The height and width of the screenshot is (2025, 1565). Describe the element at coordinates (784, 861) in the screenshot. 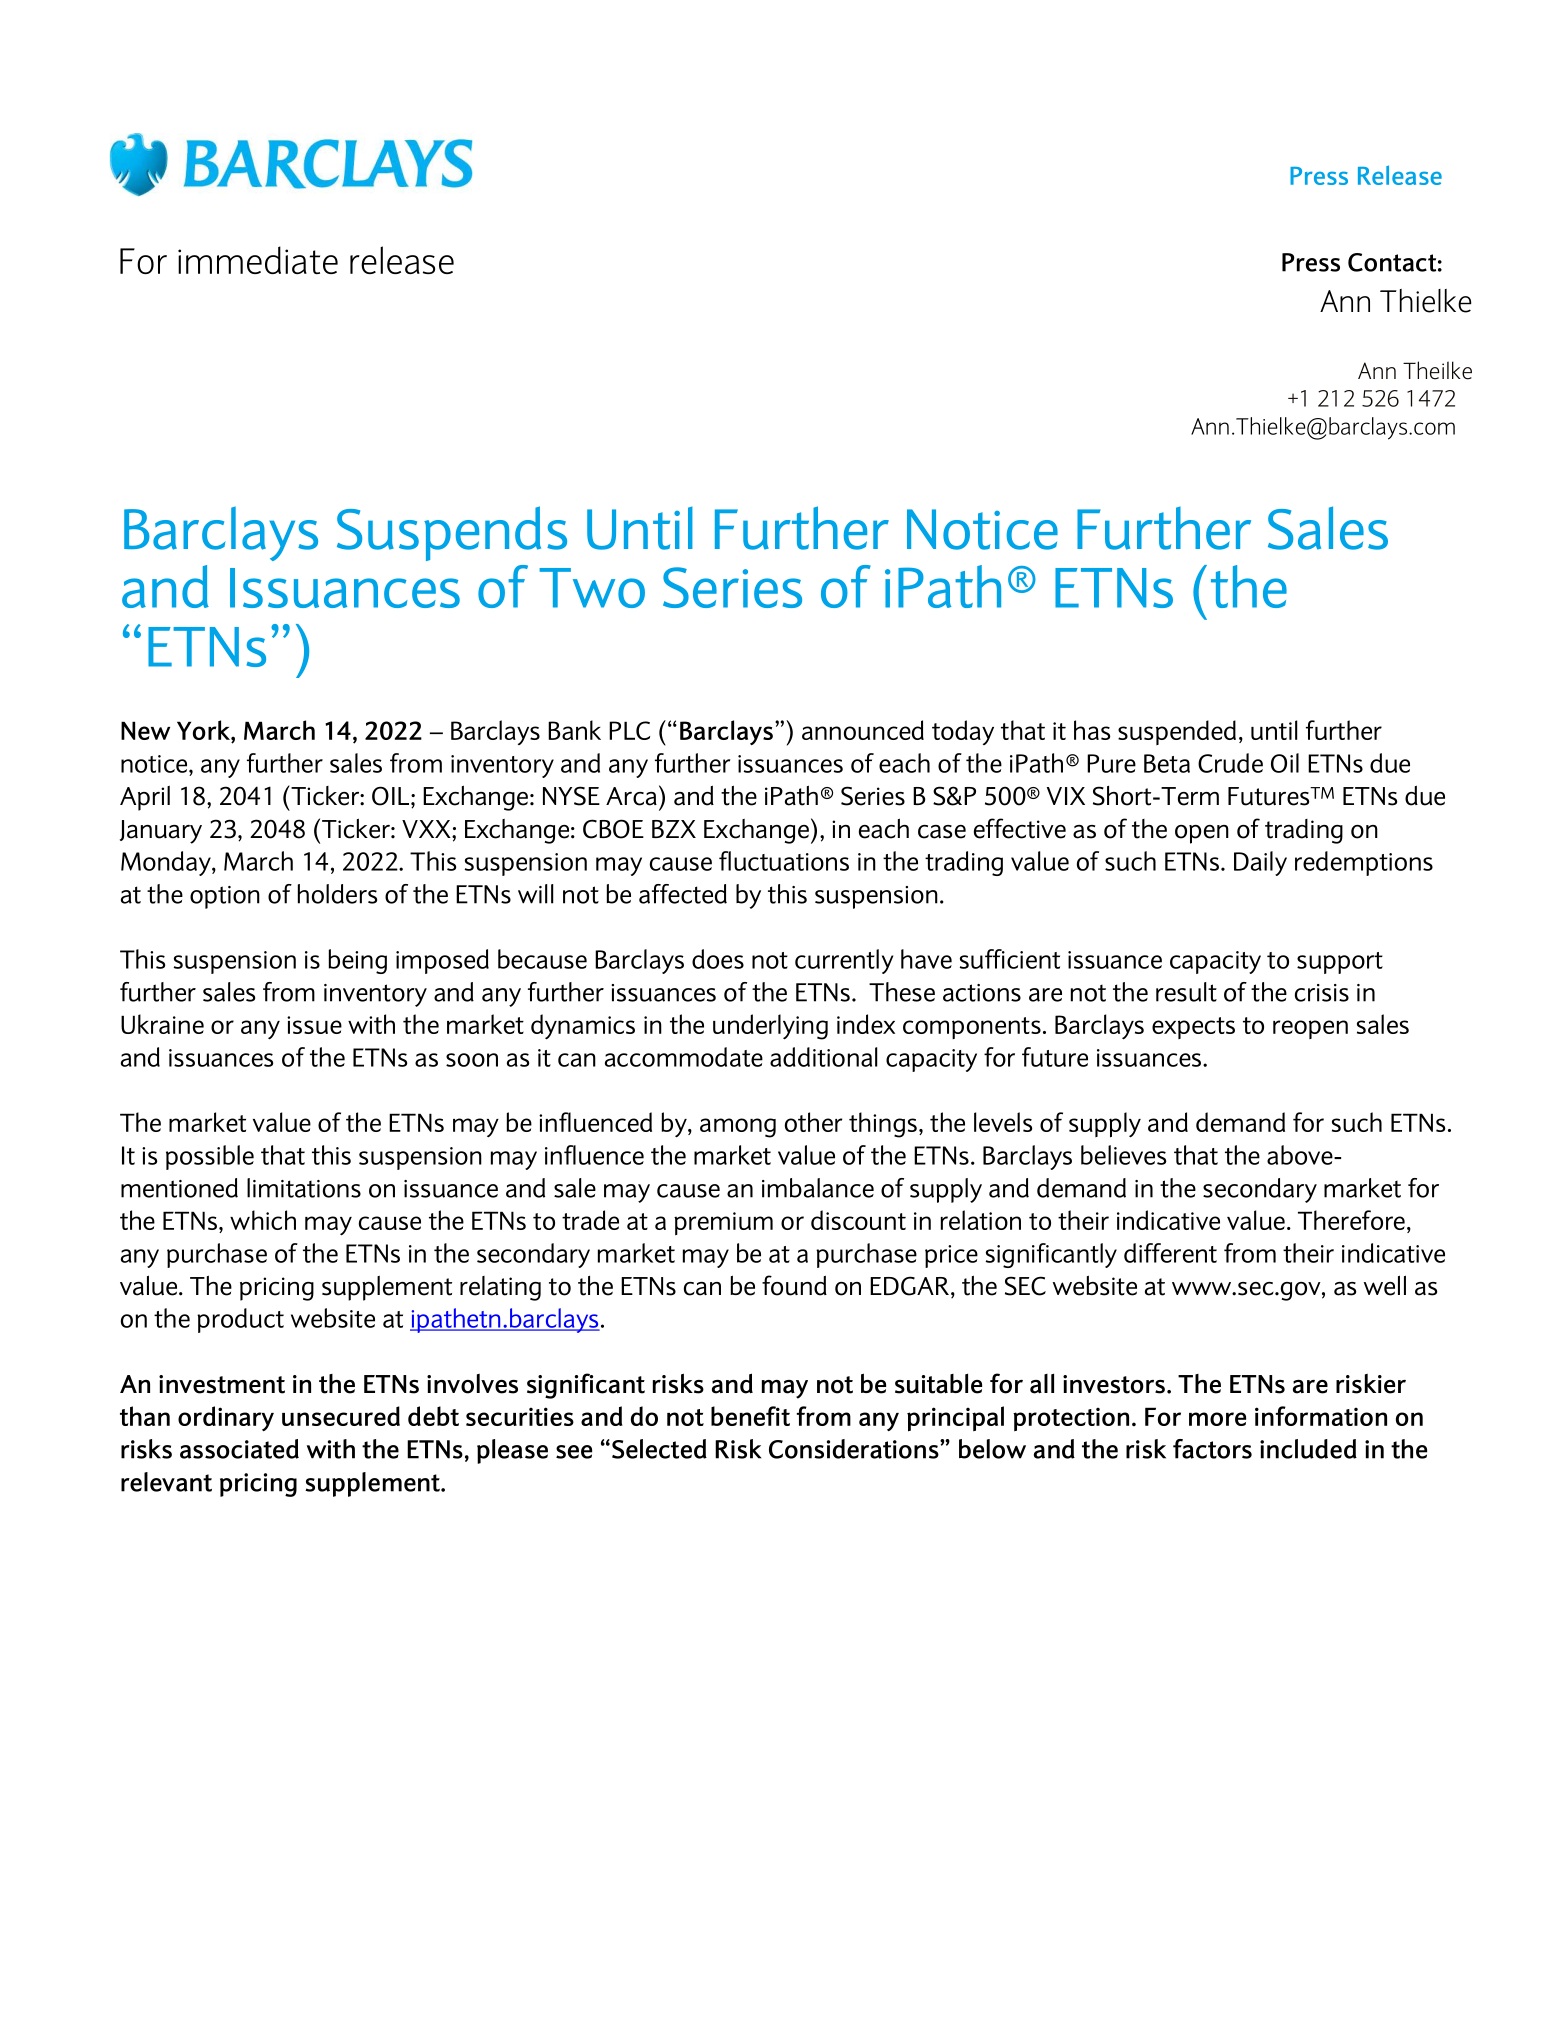

I see `fluctuations` at that location.
